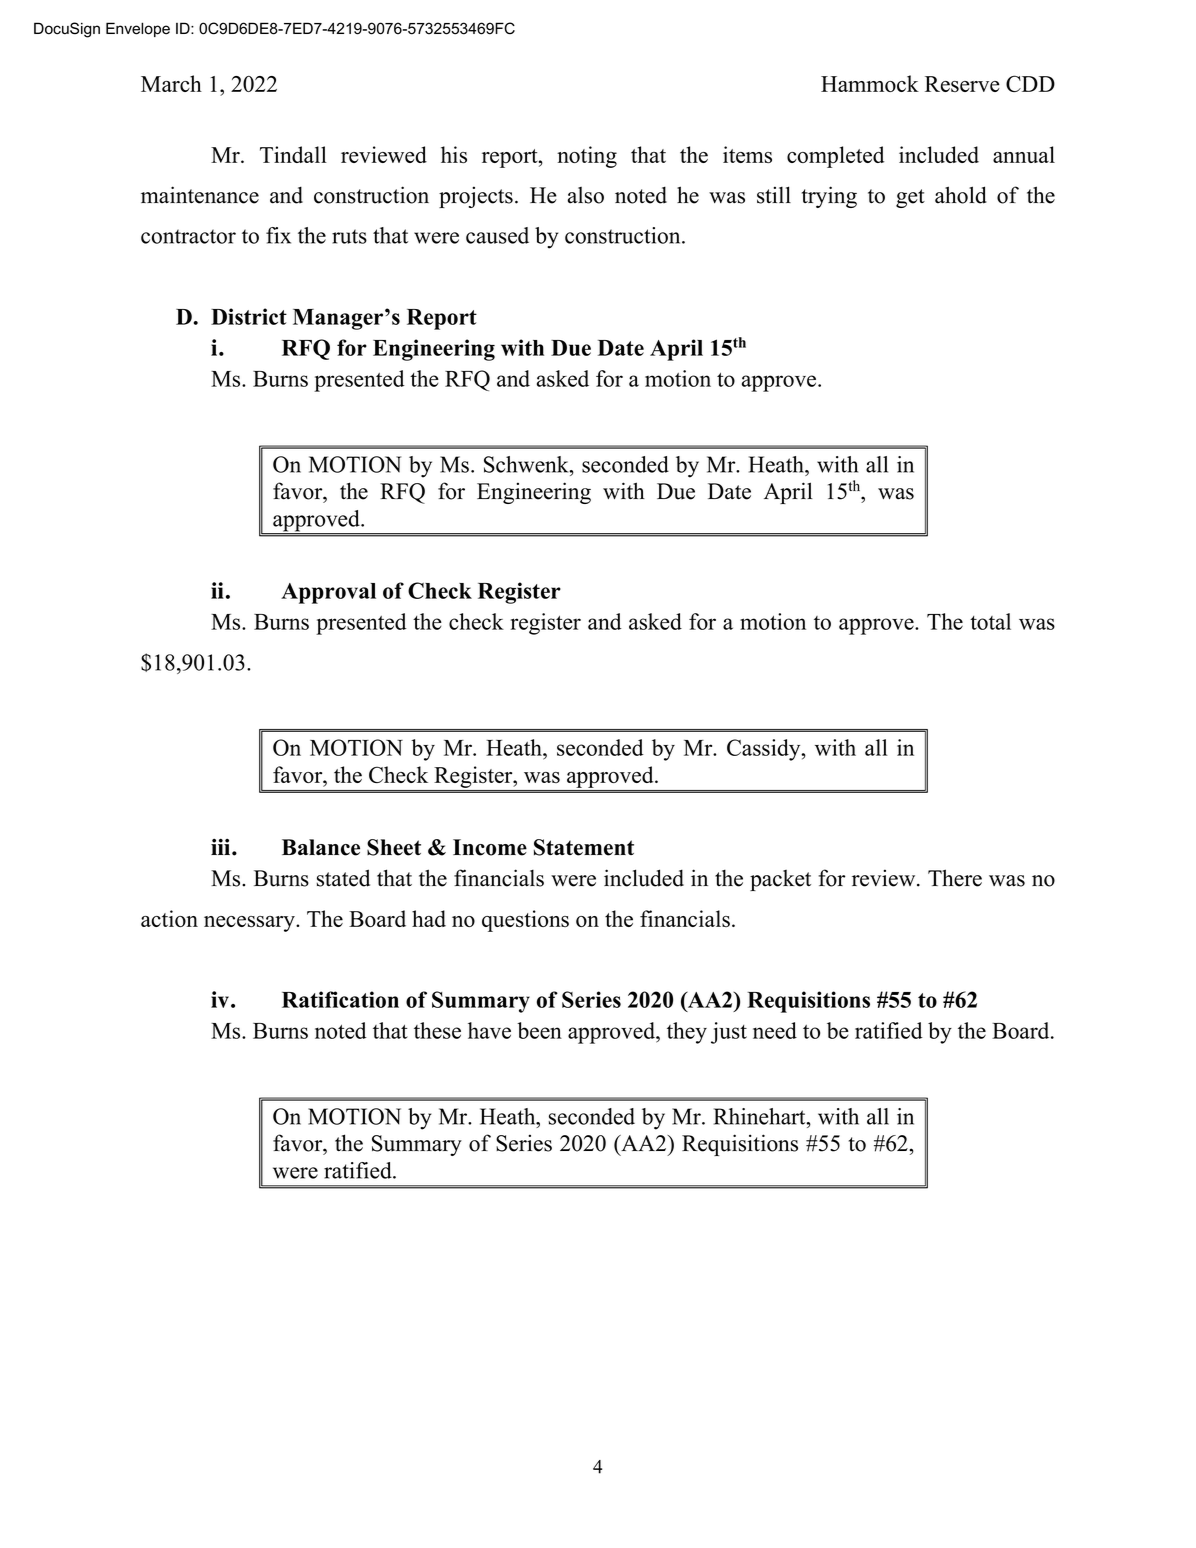 The width and height of the screenshot is (1196, 1548). What do you see at coordinates (249, 316) in the screenshot?
I see `District` at bounding box center [249, 316].
